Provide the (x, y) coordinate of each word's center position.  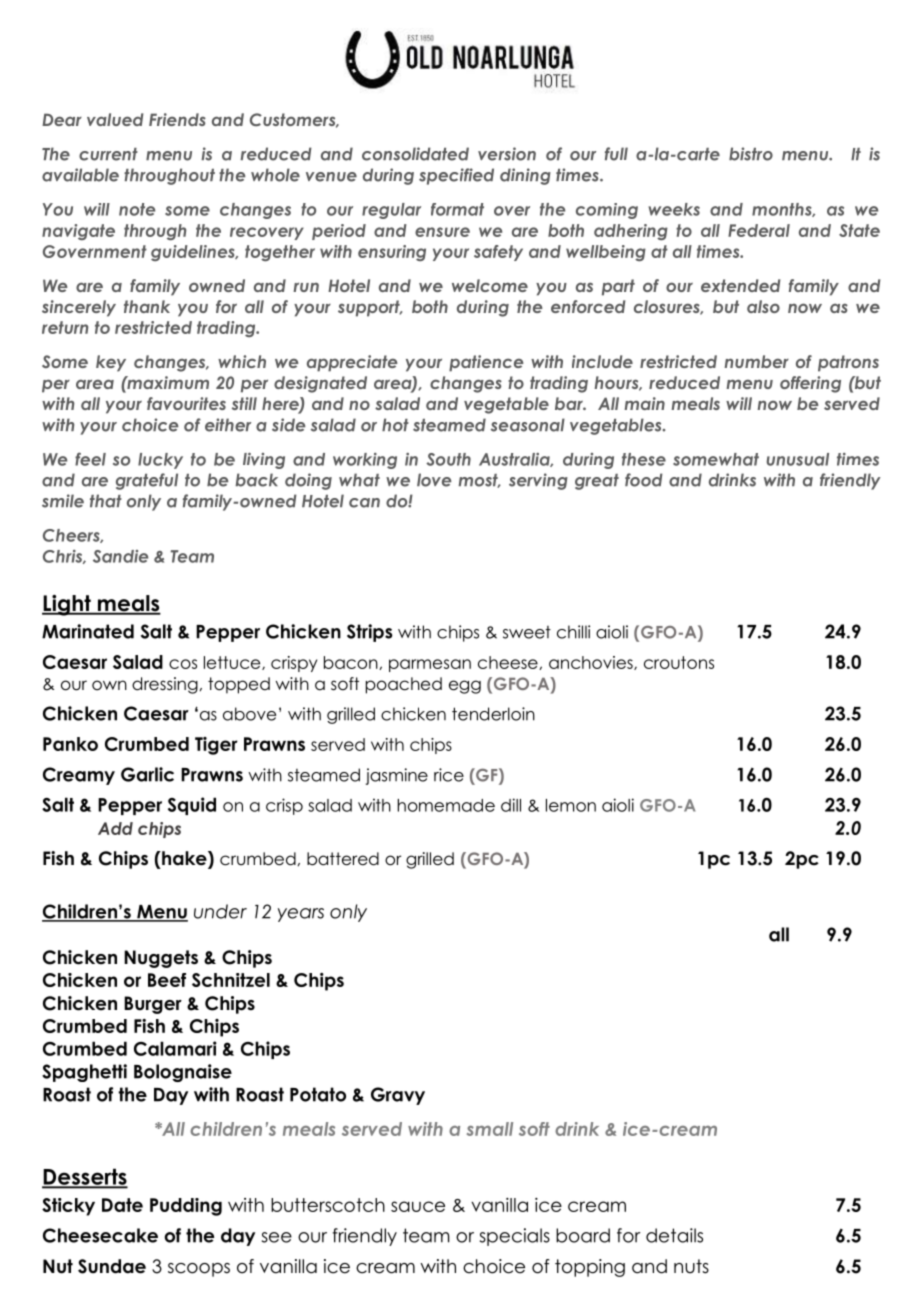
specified (456, 176)
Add (115, 828)
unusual (798, 459)
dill (511, 805)
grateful (147, 481)
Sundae (112, 1266)
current (108, 154)
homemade (446, 805)
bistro (751, 154)
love (434, 480)
